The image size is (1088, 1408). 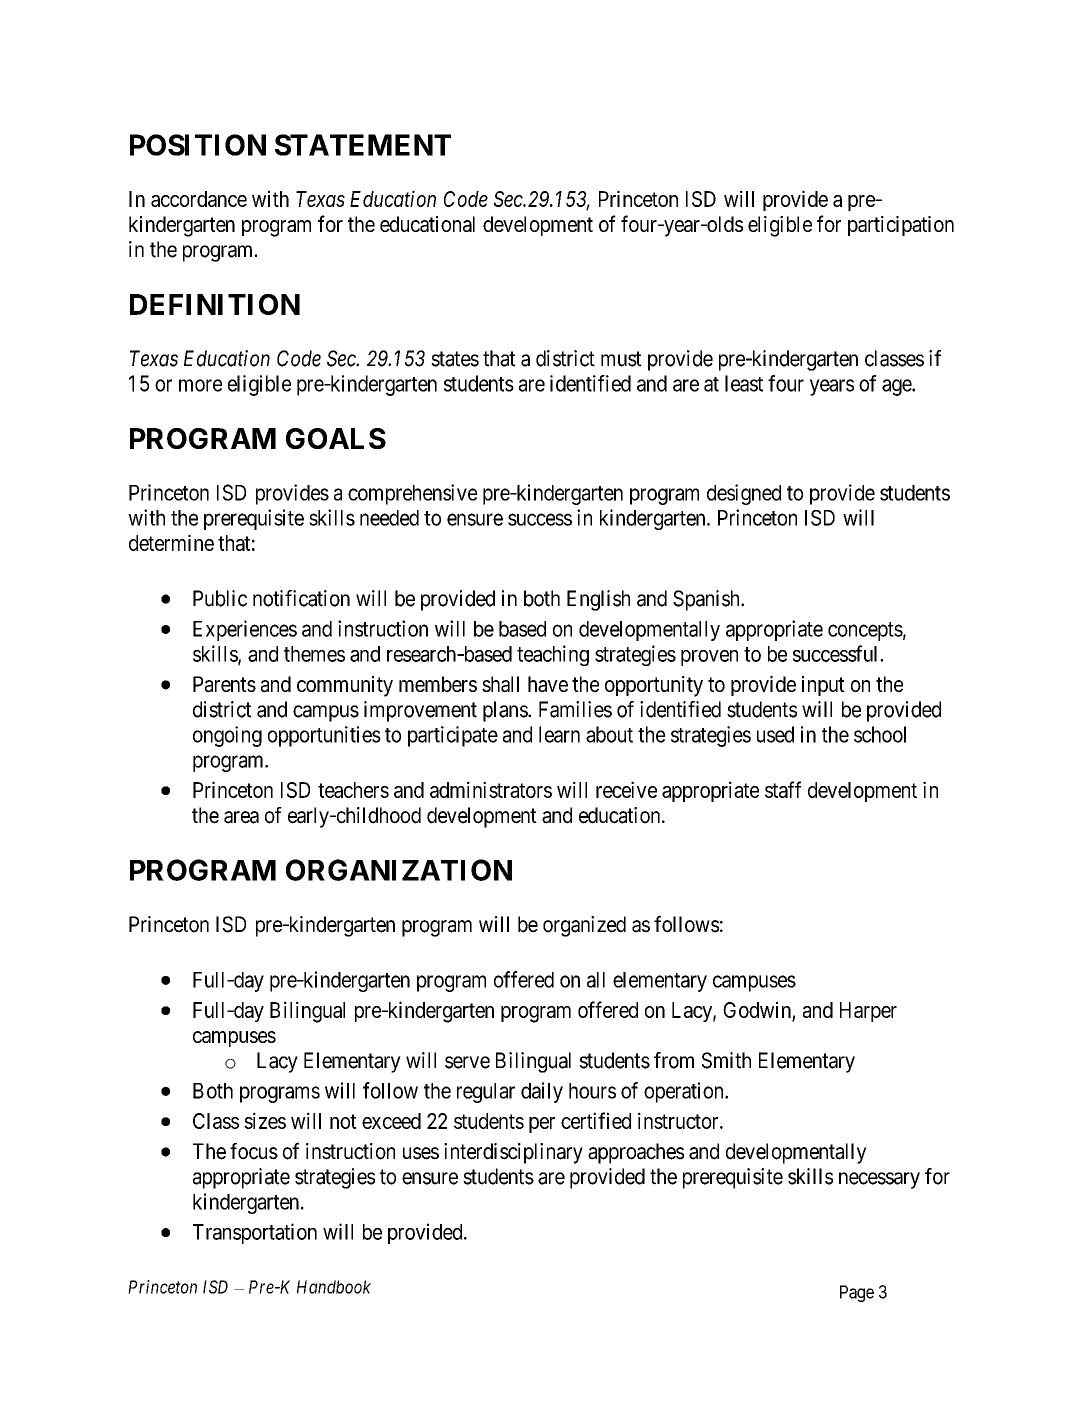 What do you see at coordinates (491, 789) in the screenshot?
I see `administrators` at bounding box center [491, 789].
